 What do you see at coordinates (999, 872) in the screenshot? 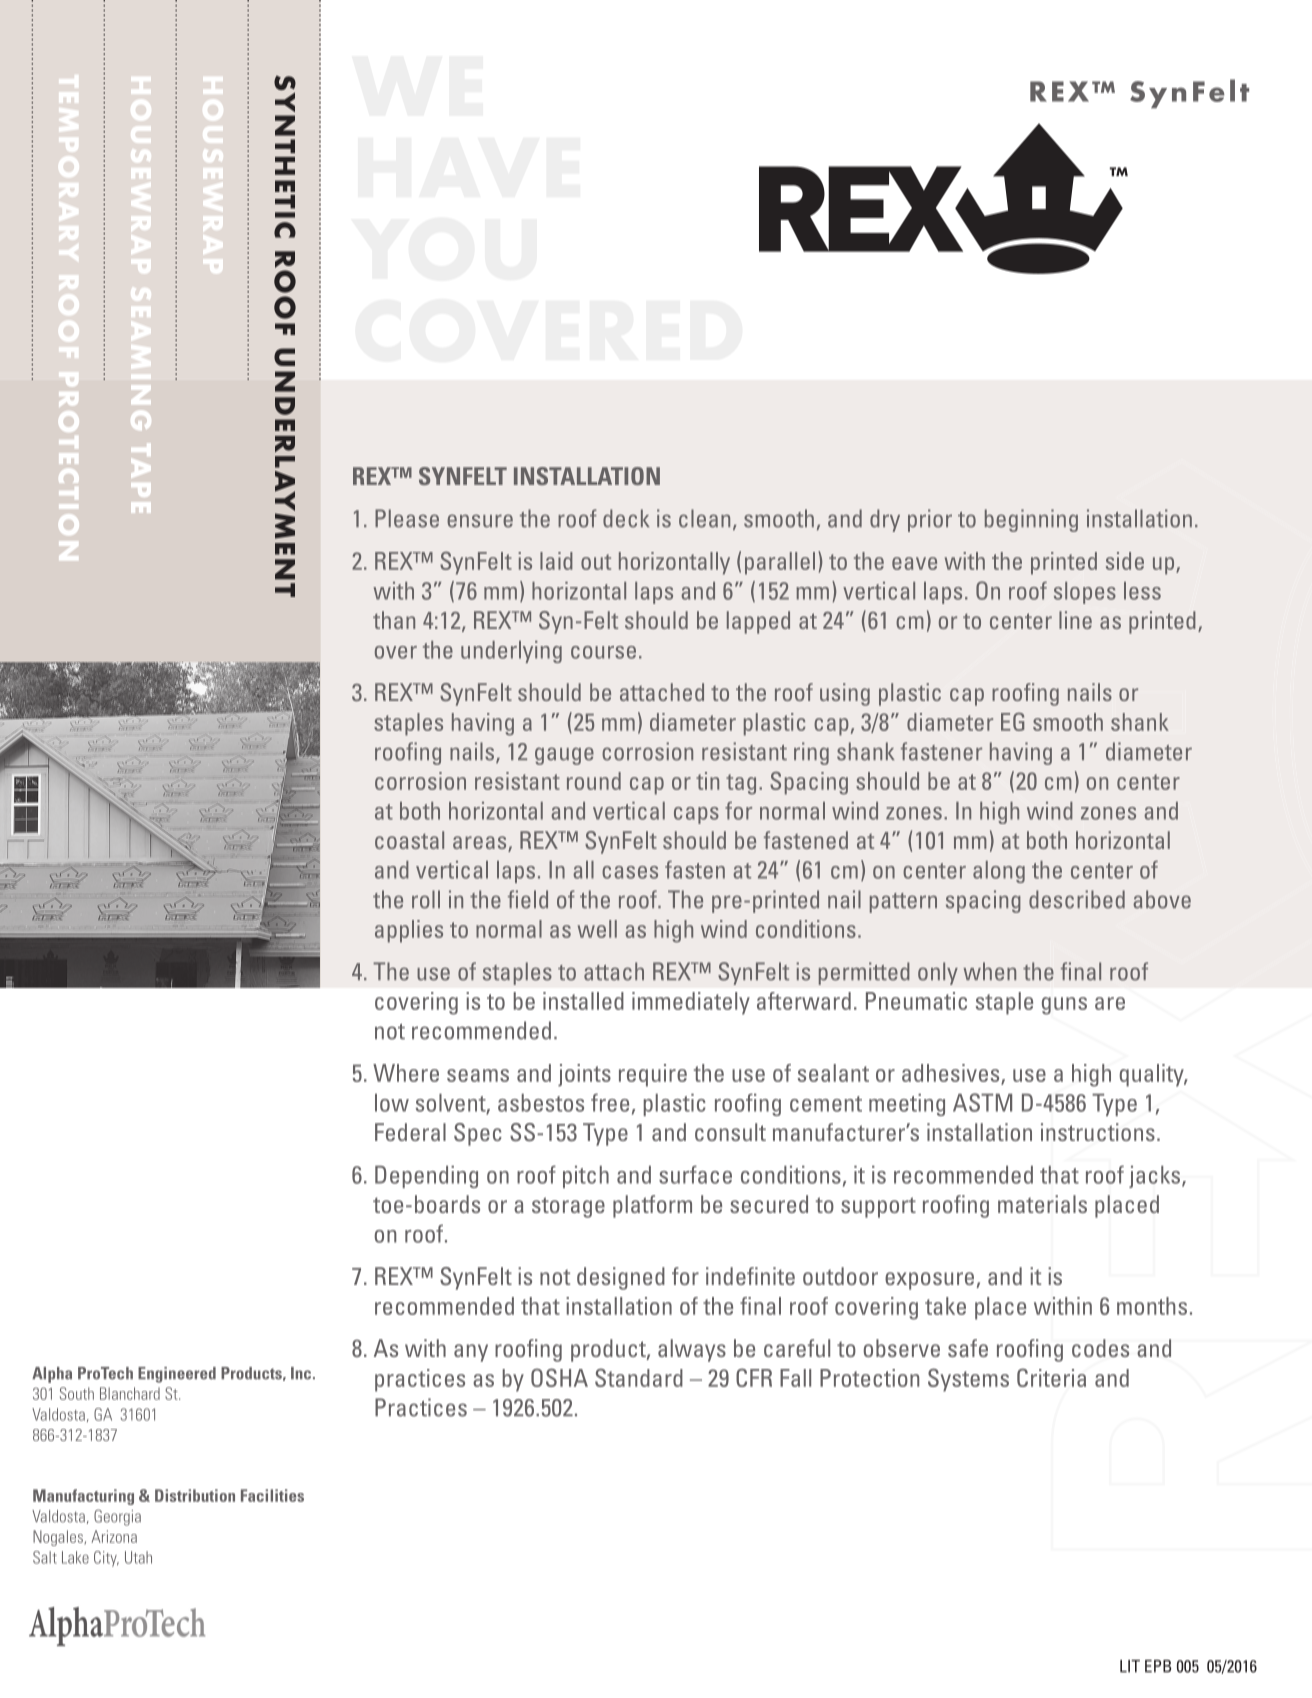
I see `along` at bounding box center [999, 872].
